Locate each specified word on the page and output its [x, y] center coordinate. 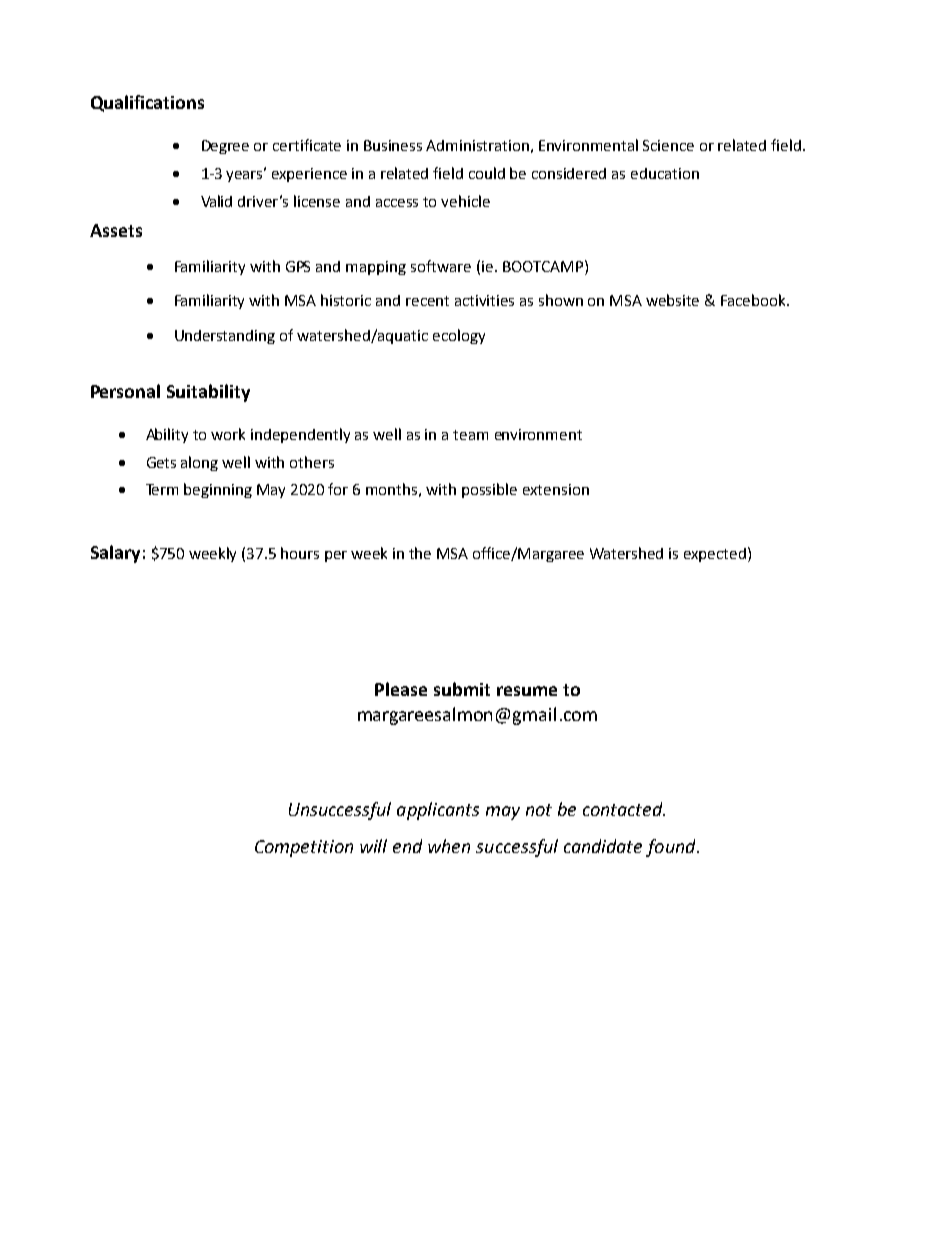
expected [715, 555]
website [672, 300]
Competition [304, 848]
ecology [459, 336]
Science [668, 145]
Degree [225, 147]
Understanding [225, 337]
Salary [115, 554]
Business [393, 145]
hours [300, 553]
